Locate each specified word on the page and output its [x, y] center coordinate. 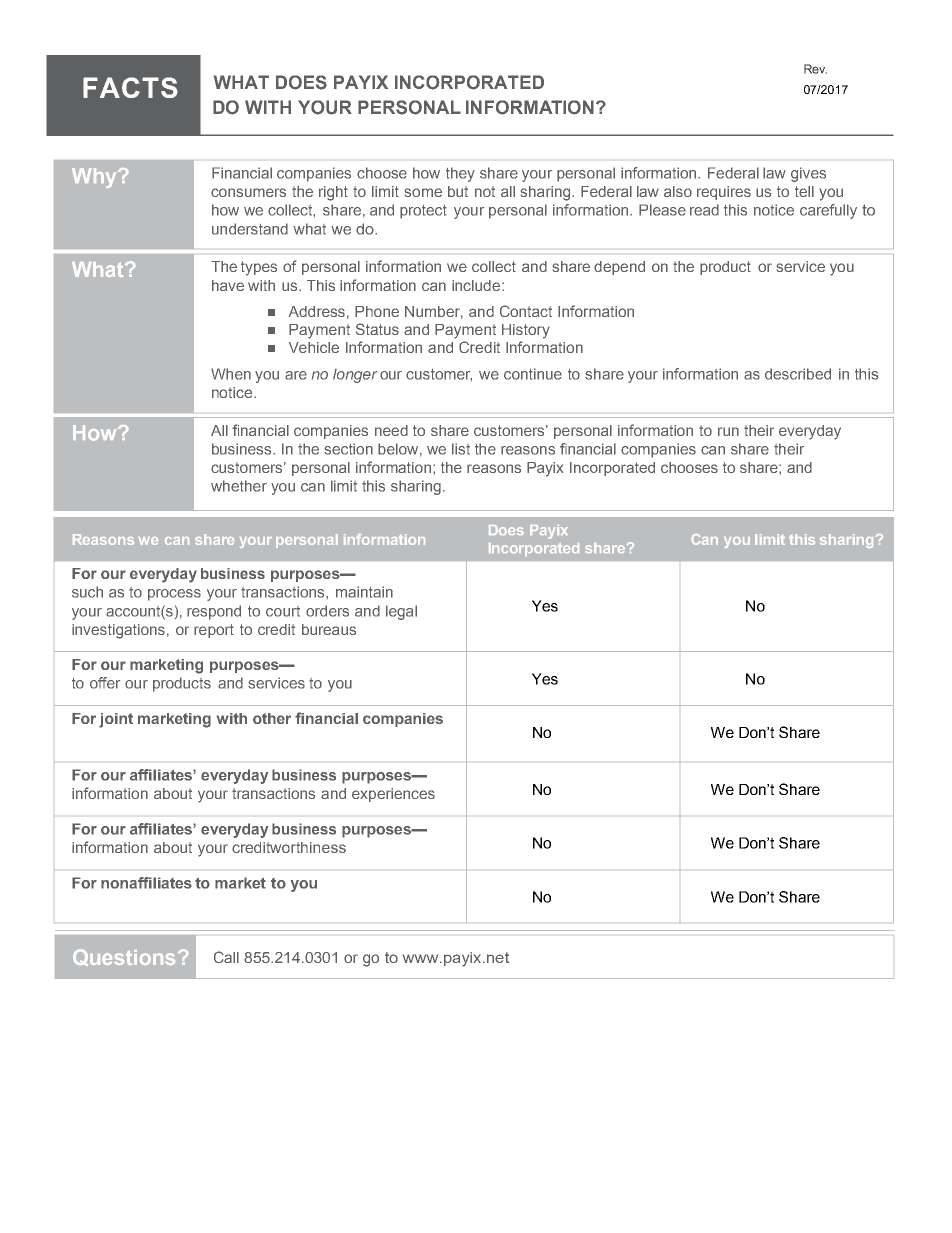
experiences [393, 795]
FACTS [130, 87]
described [798, 374]
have [228, 285]
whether [239, 486]
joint [116, 720]
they [460, 174]
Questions [124, 957]
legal [401, 612]
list [461, 449]
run [728, 431]
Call [226, 957]
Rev [815, 69]
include [477, 285]
